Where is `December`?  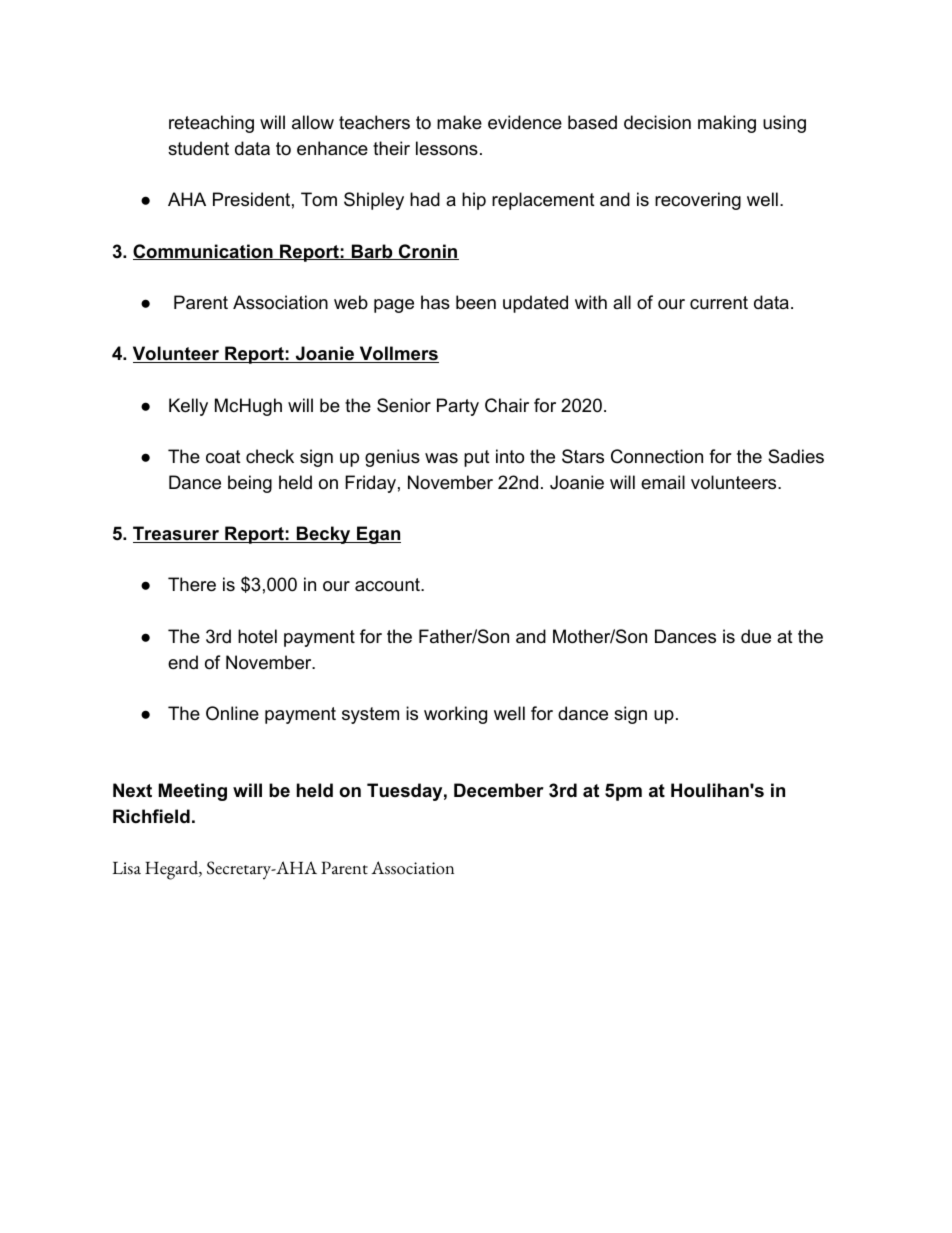
December is located at coordinates (499, 790).
